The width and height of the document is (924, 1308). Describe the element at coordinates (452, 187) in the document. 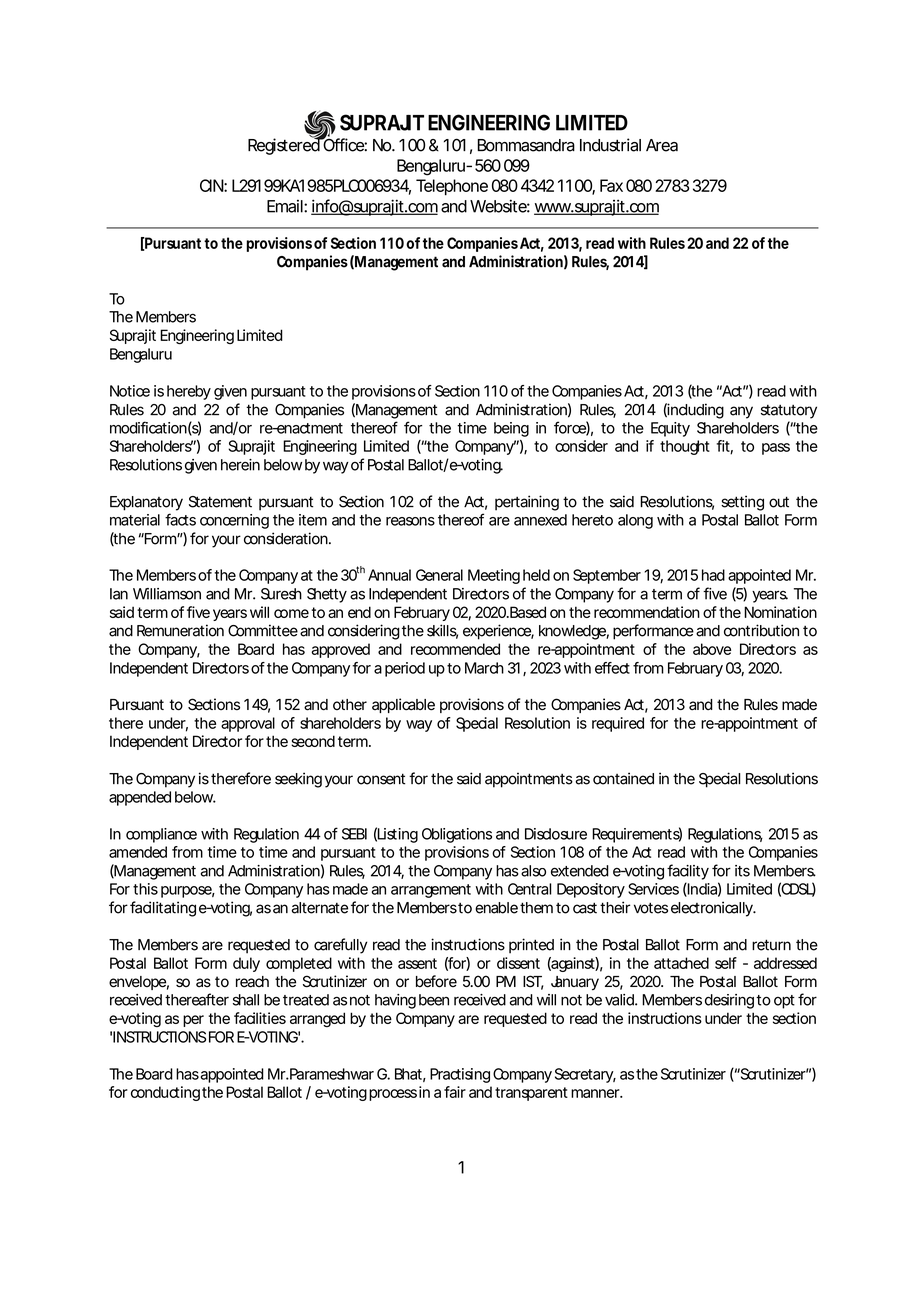

I see `Telephone` at that location.
